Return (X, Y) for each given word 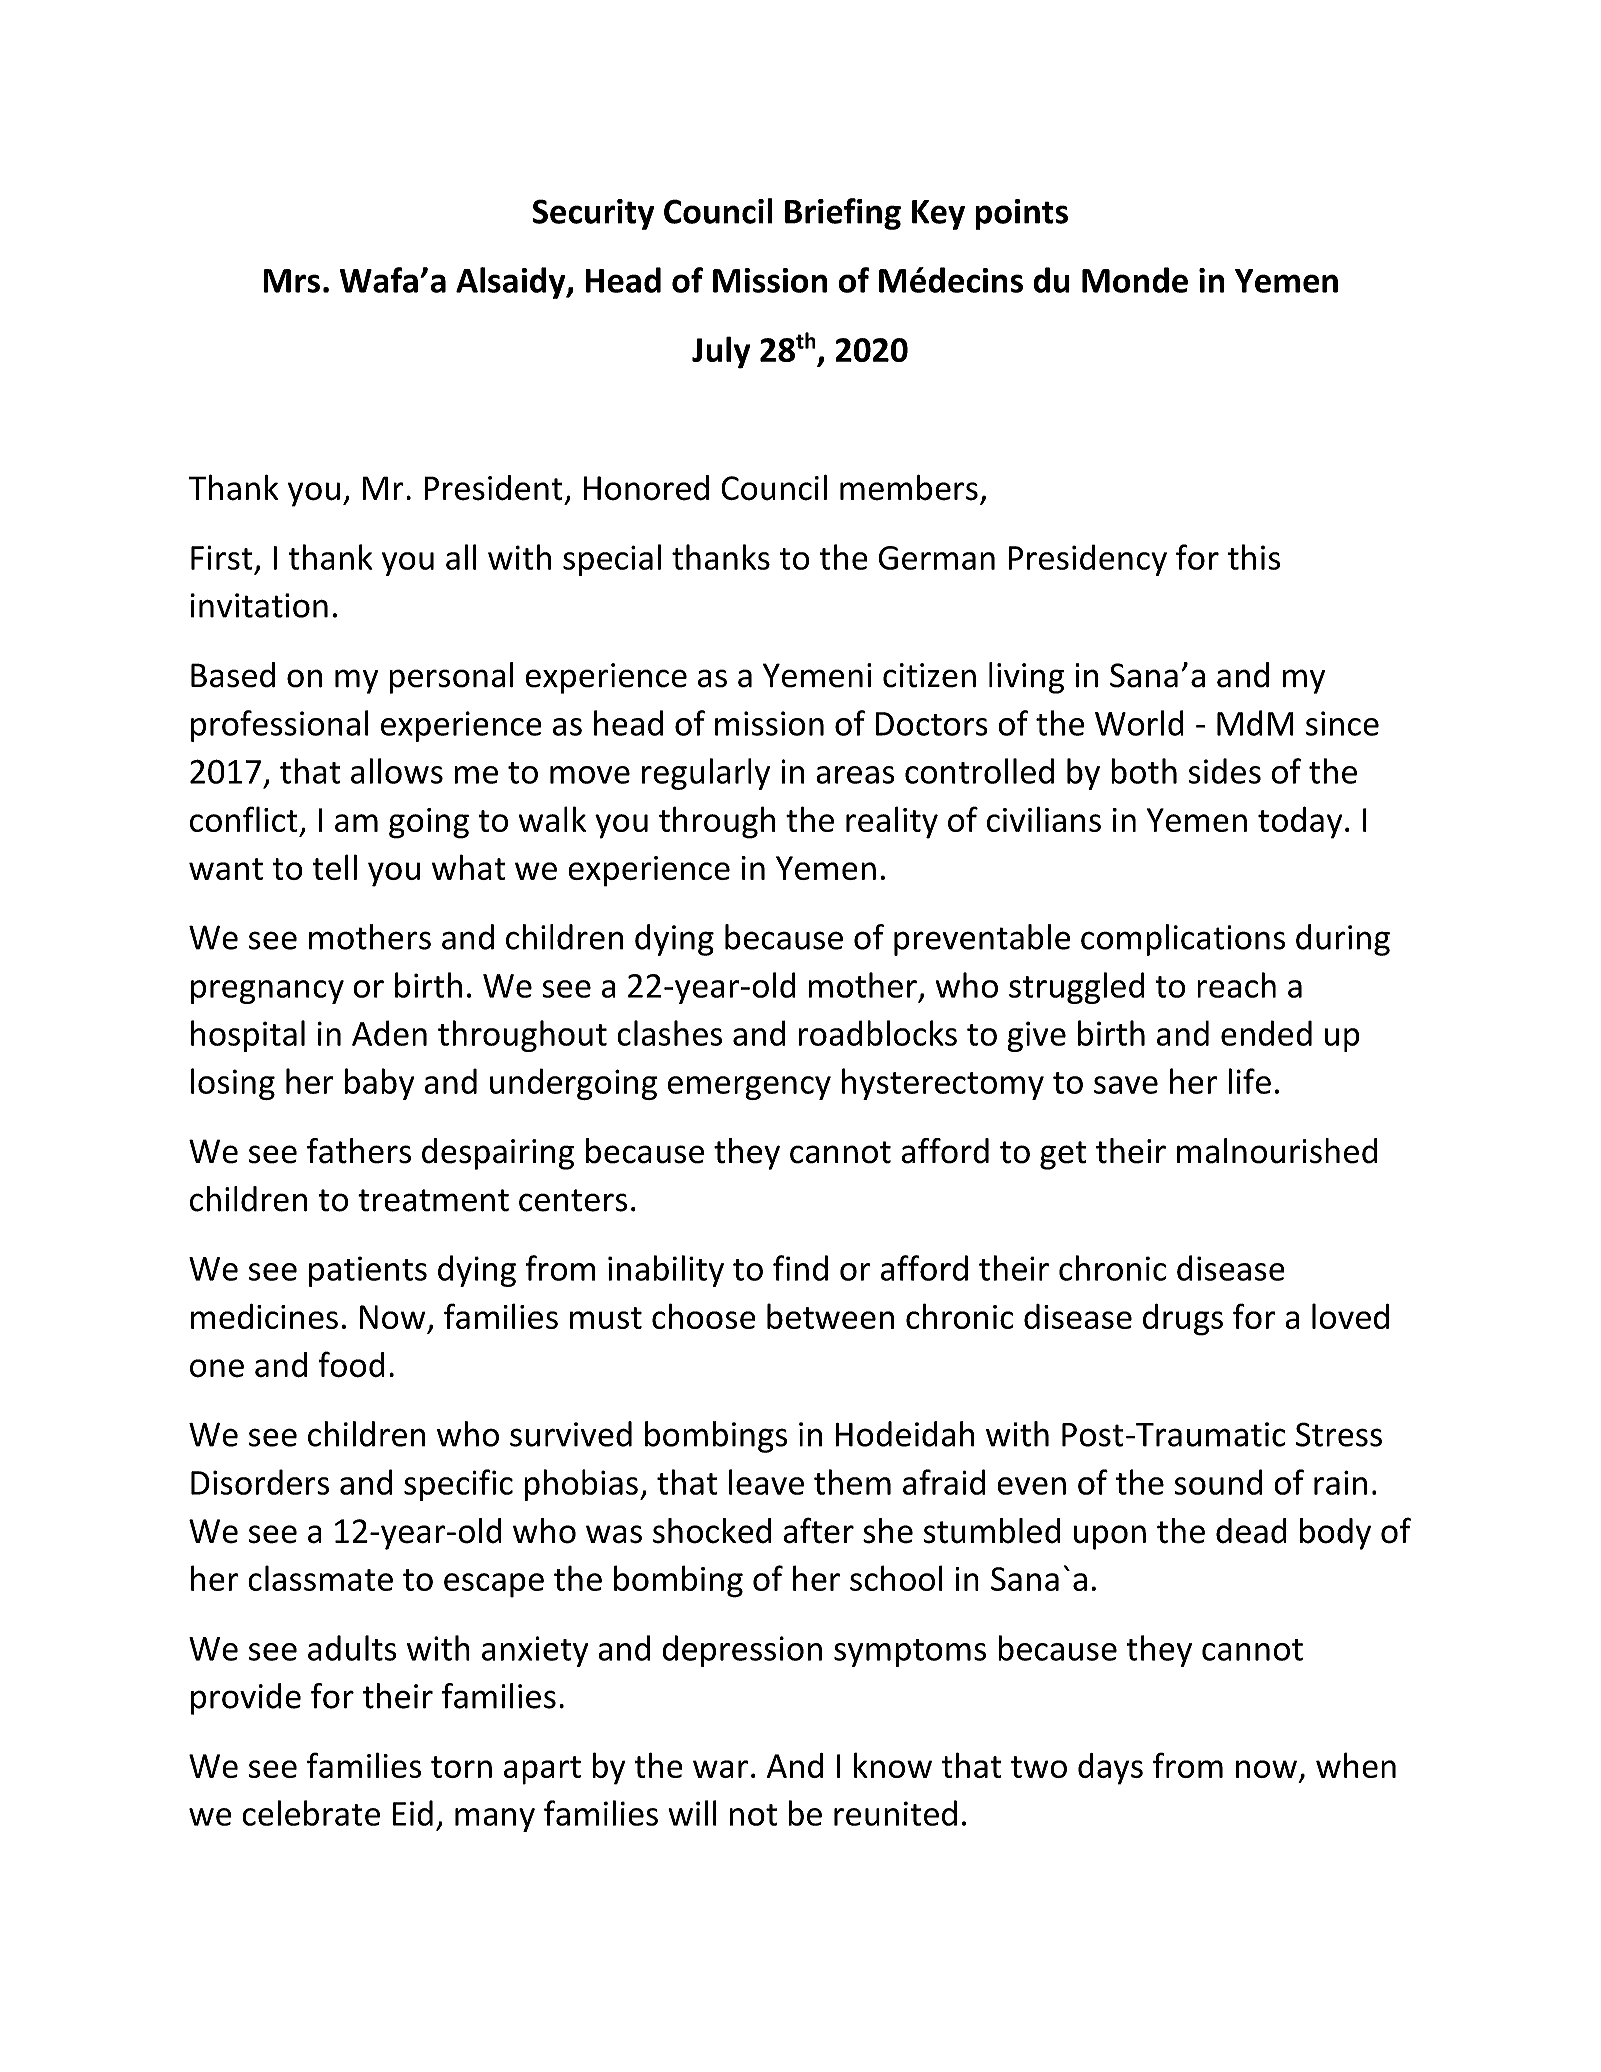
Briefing (843, 214)
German (936, 558)
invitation (259, 605)
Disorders (260, 1482)
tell (334, 867)
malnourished (1277, 1151)
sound (1218, 1482)
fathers (359, 1151)
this (1254, 557)
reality (892, 822)
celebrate (311, 1813)
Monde (1135, 280)
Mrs (291, 281)
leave (766, 1482)
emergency (749, 1088)
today (1300, 822)
